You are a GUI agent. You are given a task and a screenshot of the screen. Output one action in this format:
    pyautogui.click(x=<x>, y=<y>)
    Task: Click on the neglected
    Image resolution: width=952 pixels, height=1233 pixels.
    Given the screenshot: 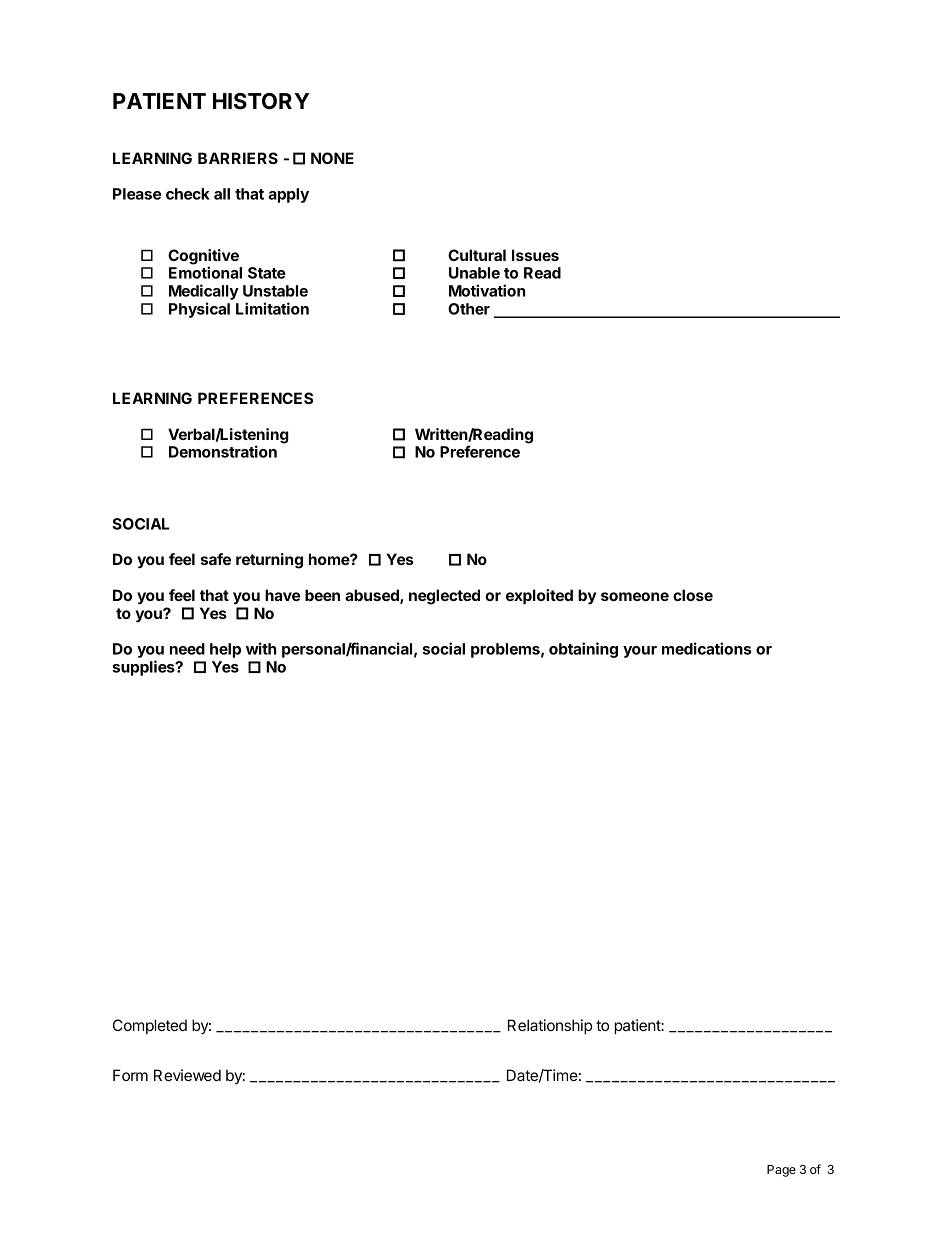 What is the action you would take?
    pyautogui.click(x=444, y=597)
